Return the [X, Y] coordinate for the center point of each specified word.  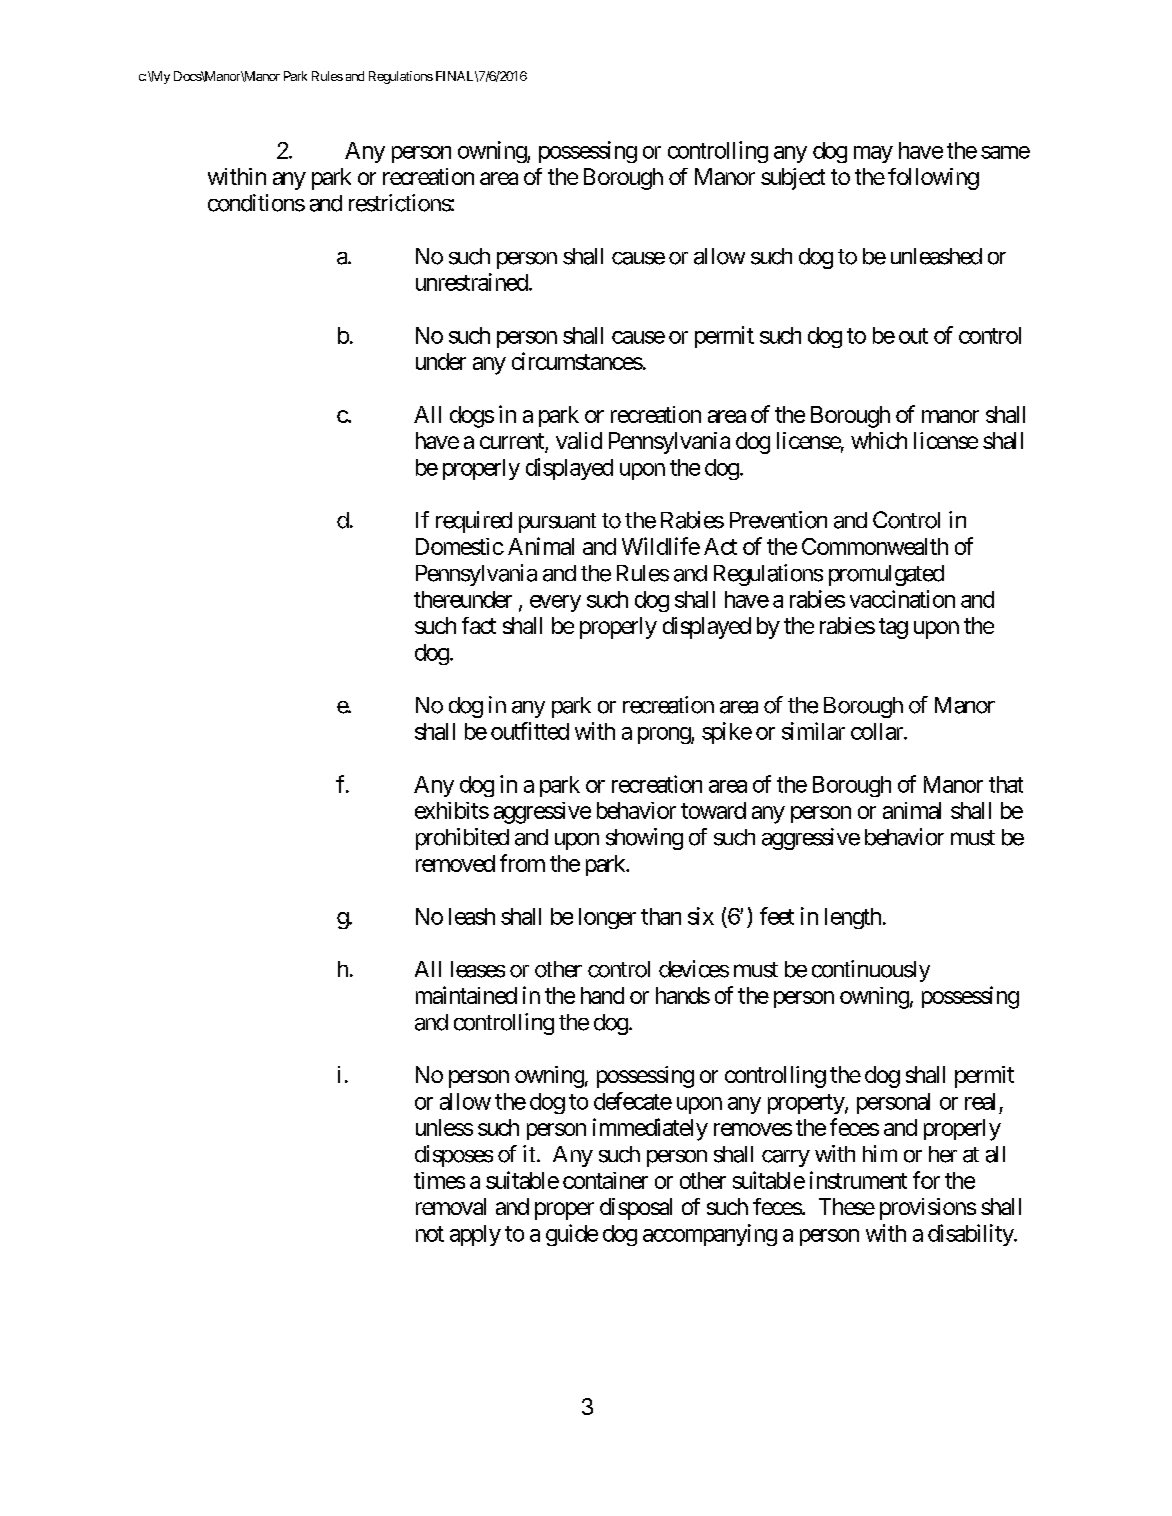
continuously [871, 971]
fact [479, 625]
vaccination [902, 599]
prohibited [462, 839]
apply [475, 1235]
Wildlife [661, 546]
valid [579, 440]
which [879, 440]
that [1006, 784]
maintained [466, 995]
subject [793, 179]
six [701, 916]
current [513, 442]
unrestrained [472, 282]
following [933, 179]
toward [713, 810]
